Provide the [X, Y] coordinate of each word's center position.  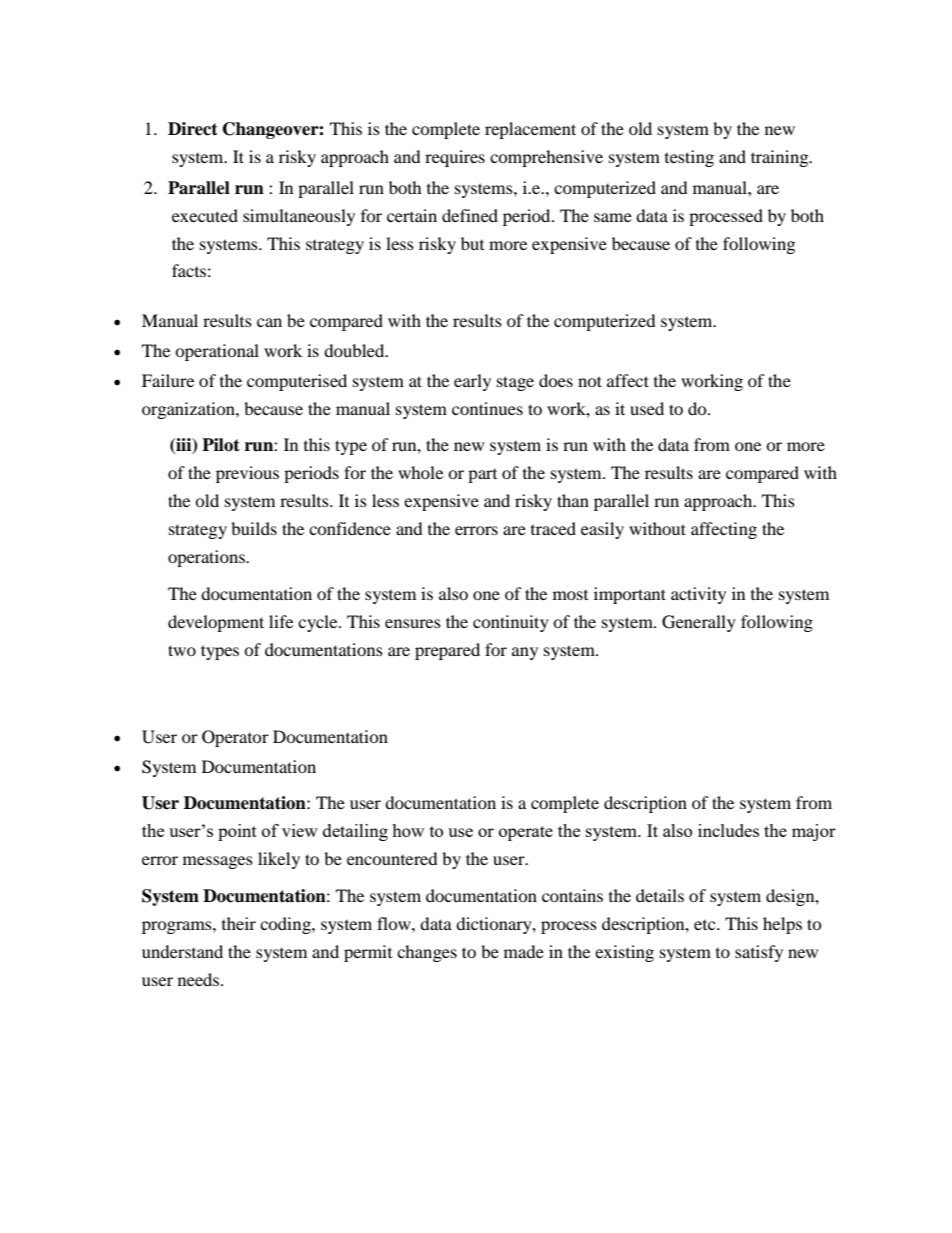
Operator [235, 738]
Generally [699, 623]
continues [487, 408]
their [239, 923]
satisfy [759, 953]
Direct [193, 129]
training [781, 158]
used [647, 408]
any [525, 653]
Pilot [221, 445]
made [524, 951]
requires [455, 158]
